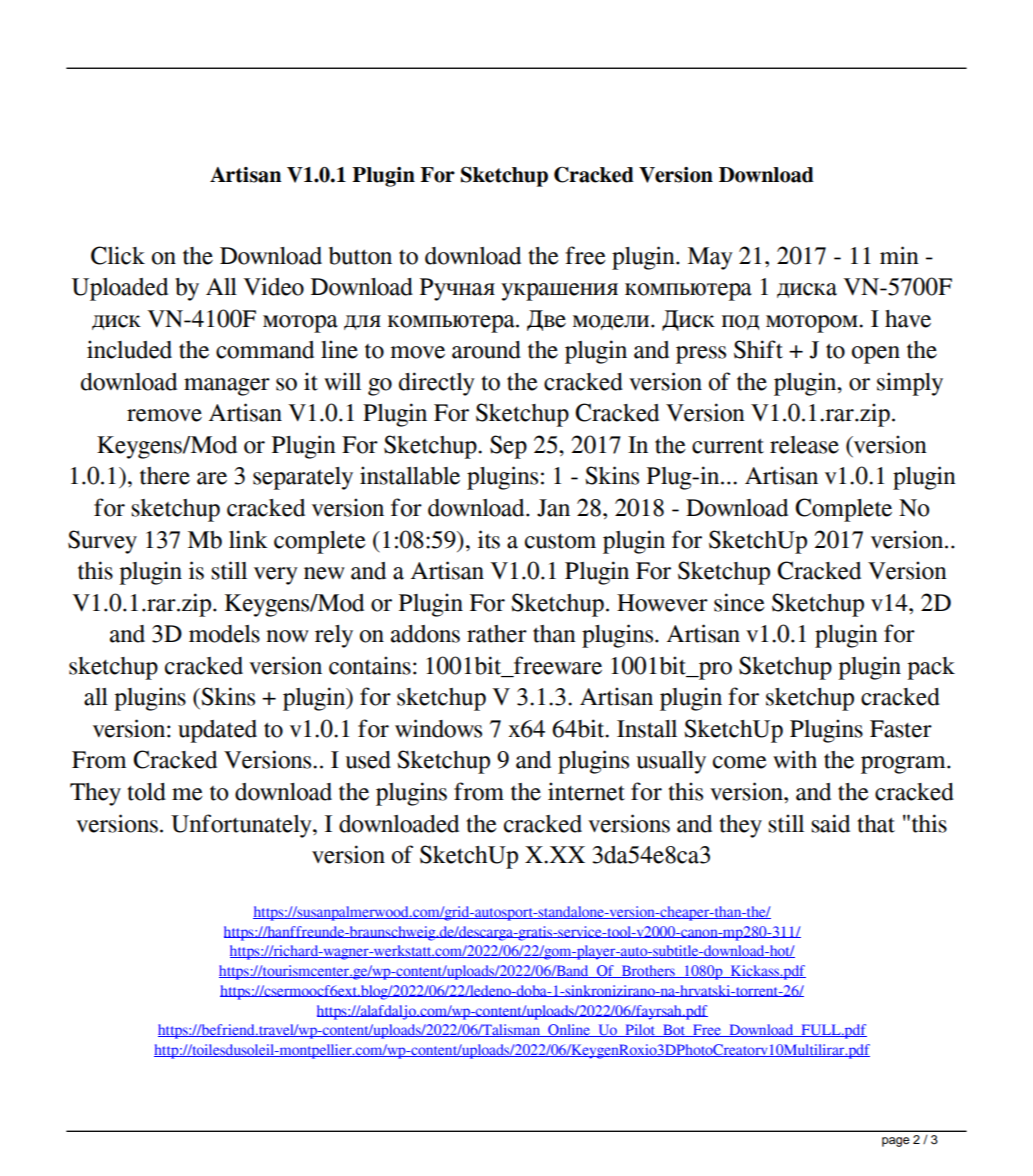 Image resolution: width=1033 pixels, height=1176 pixels. Describe the element at coordinates (248, 539) in the page. I see `link` at that location.
